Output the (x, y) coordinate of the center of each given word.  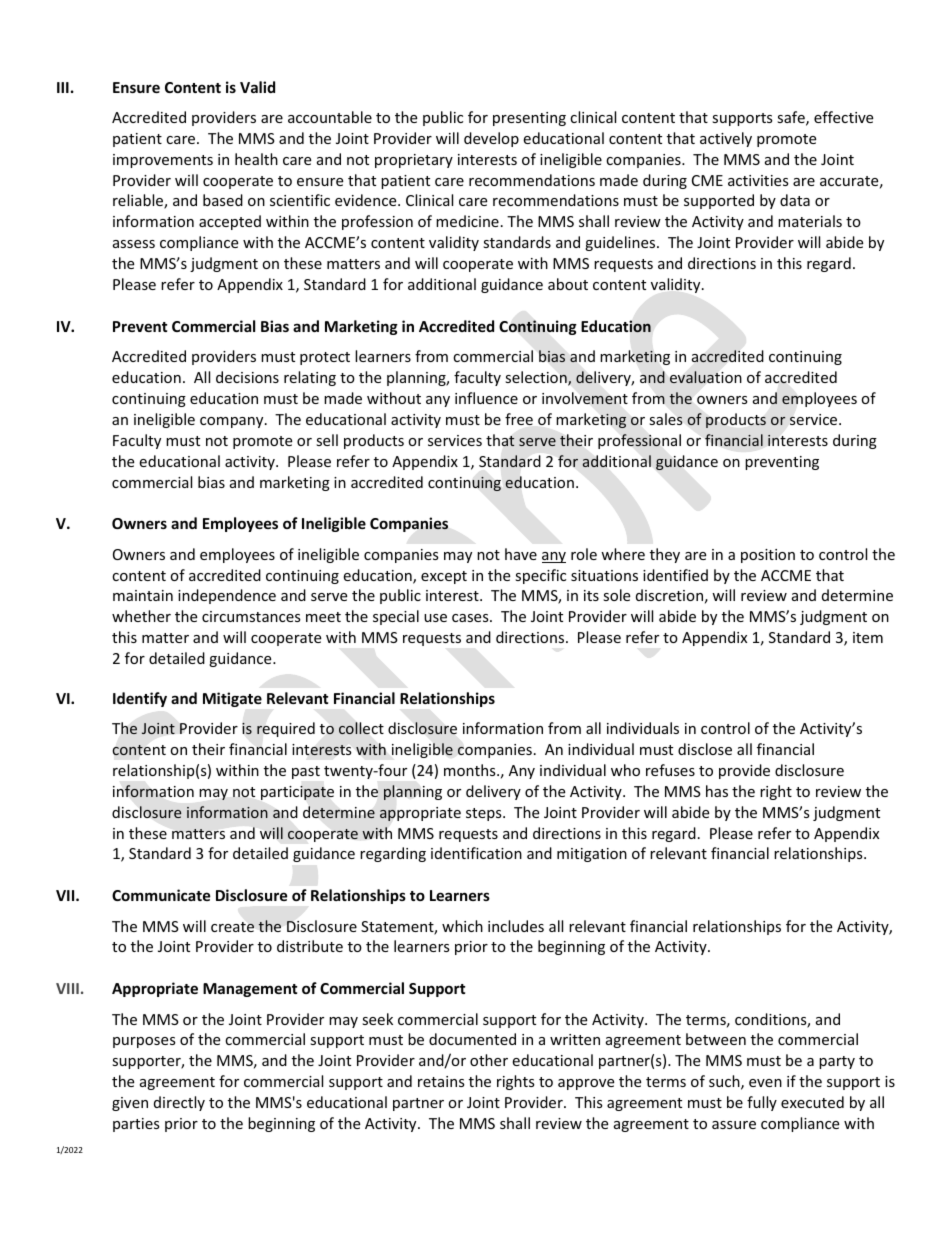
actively (726, 139)
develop (491, 139)
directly (179, 1103)
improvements (163, 161)
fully (762, 1103)
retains (441, 1081)
